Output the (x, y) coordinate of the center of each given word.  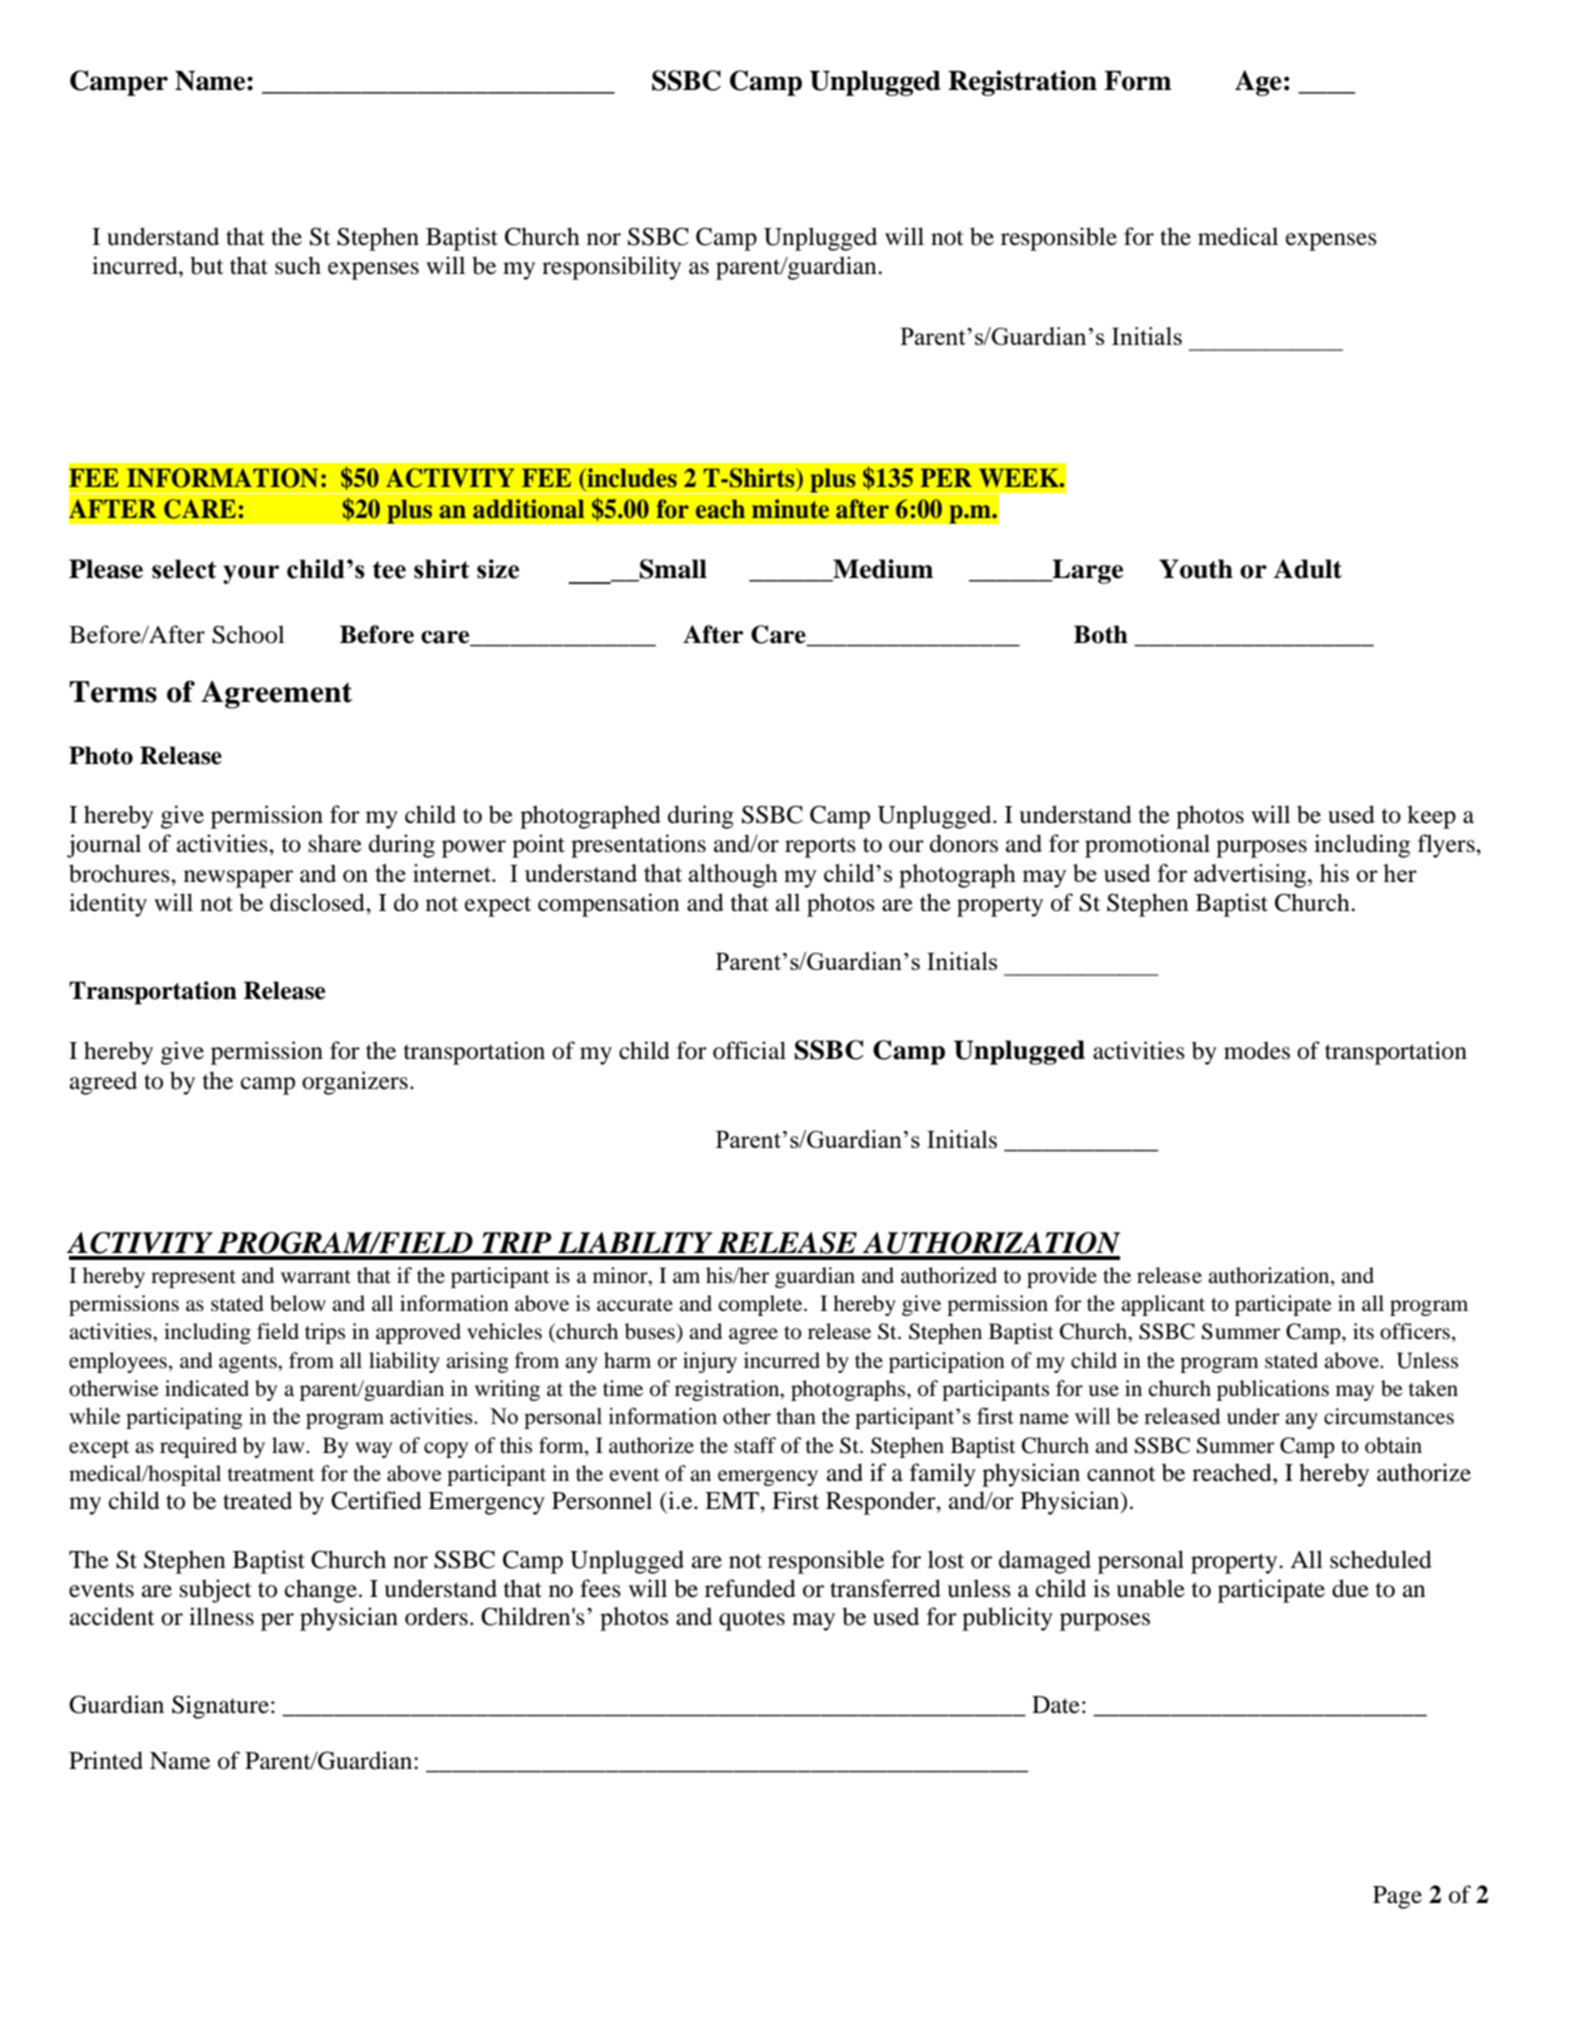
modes (1257, 1050)
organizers (355, 1083)
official (749, 1050)
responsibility (611, 268)
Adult (1307, 569)
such (298, 265)
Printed (106, 1760)
